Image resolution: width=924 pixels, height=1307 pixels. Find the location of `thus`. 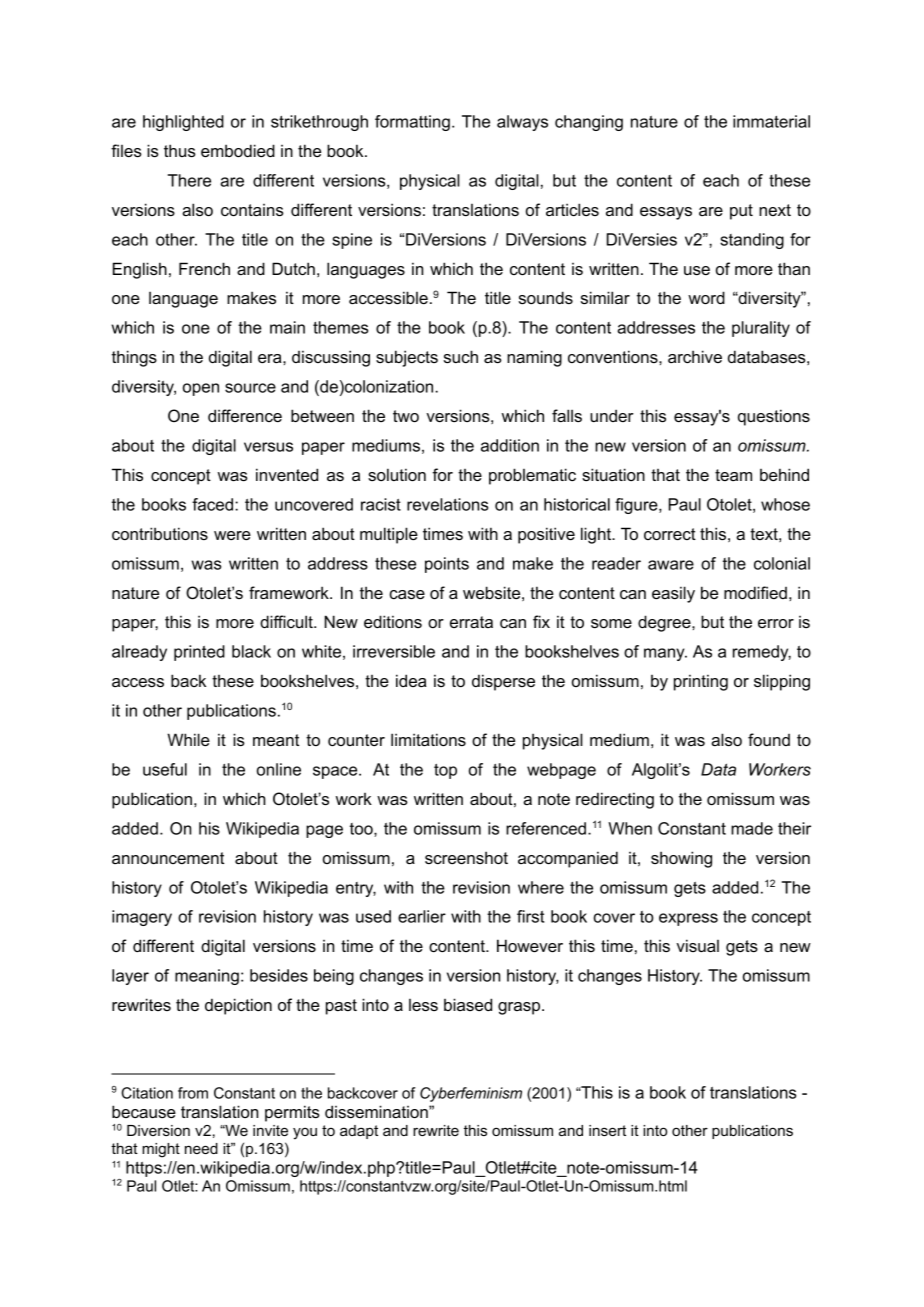

thus is located at coordinates (180, 150).
